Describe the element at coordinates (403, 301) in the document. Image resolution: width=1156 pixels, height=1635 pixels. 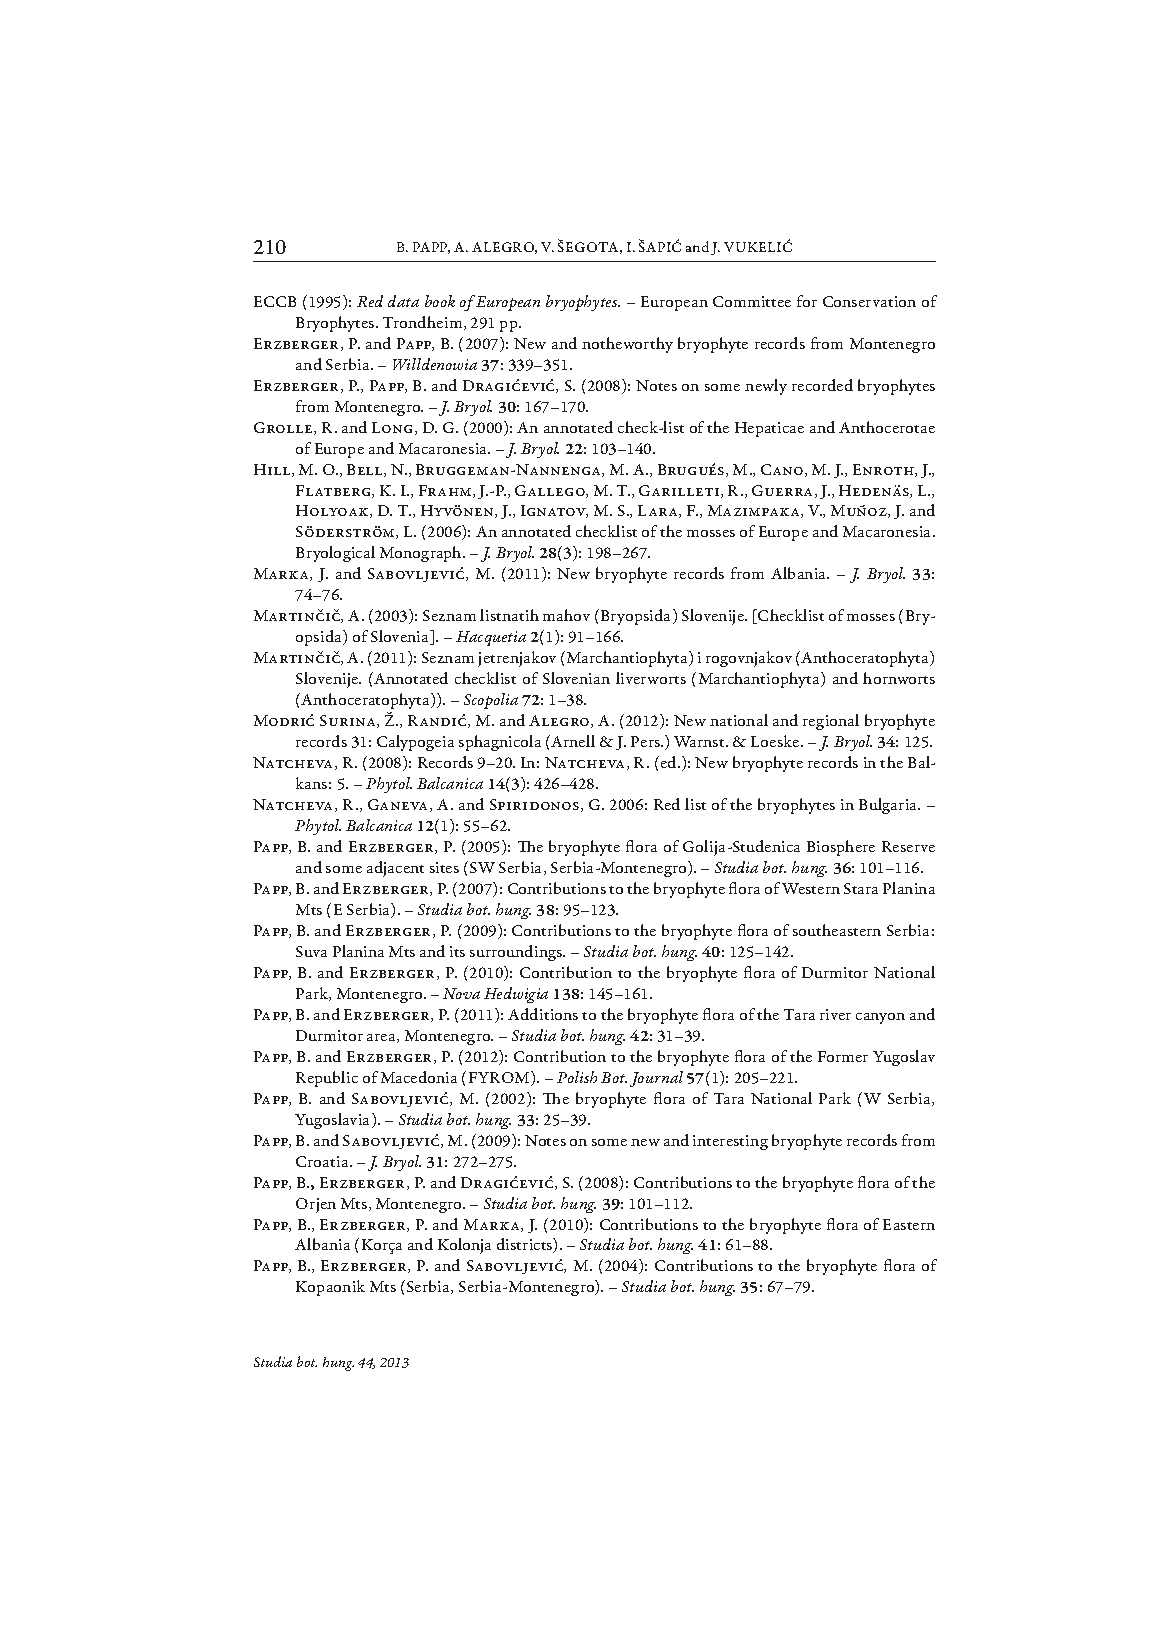
I see `data` at that location.
